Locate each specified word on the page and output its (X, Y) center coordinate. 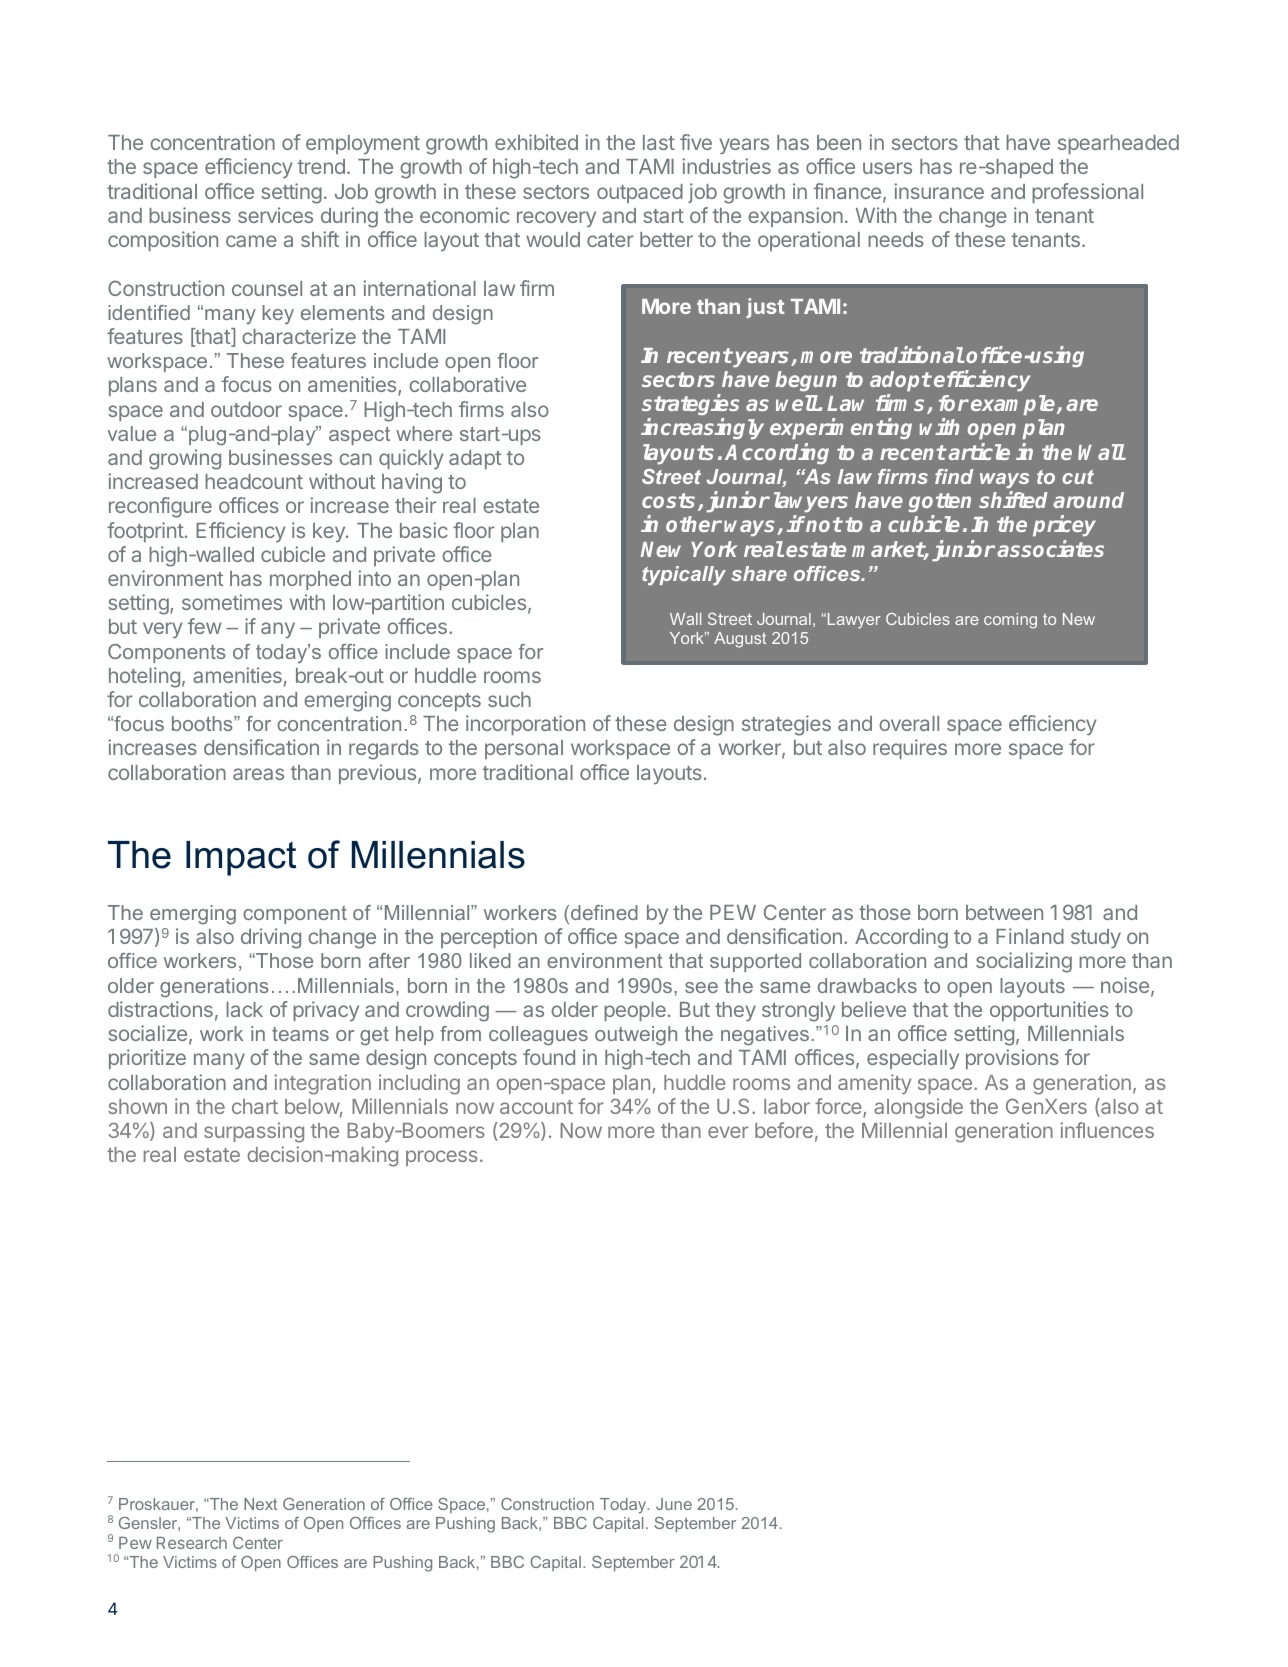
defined (604, 912)
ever (728, 1132)
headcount (254, 481)
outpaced (640, 193)
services (275, 215)
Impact (241, 858)
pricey (1064, 525)
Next (260, 1504)
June (674, 1504)
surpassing (254, 1132)
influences (1107, 1130)
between (1004, 912)
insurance (939, 191)
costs (670, 502)
